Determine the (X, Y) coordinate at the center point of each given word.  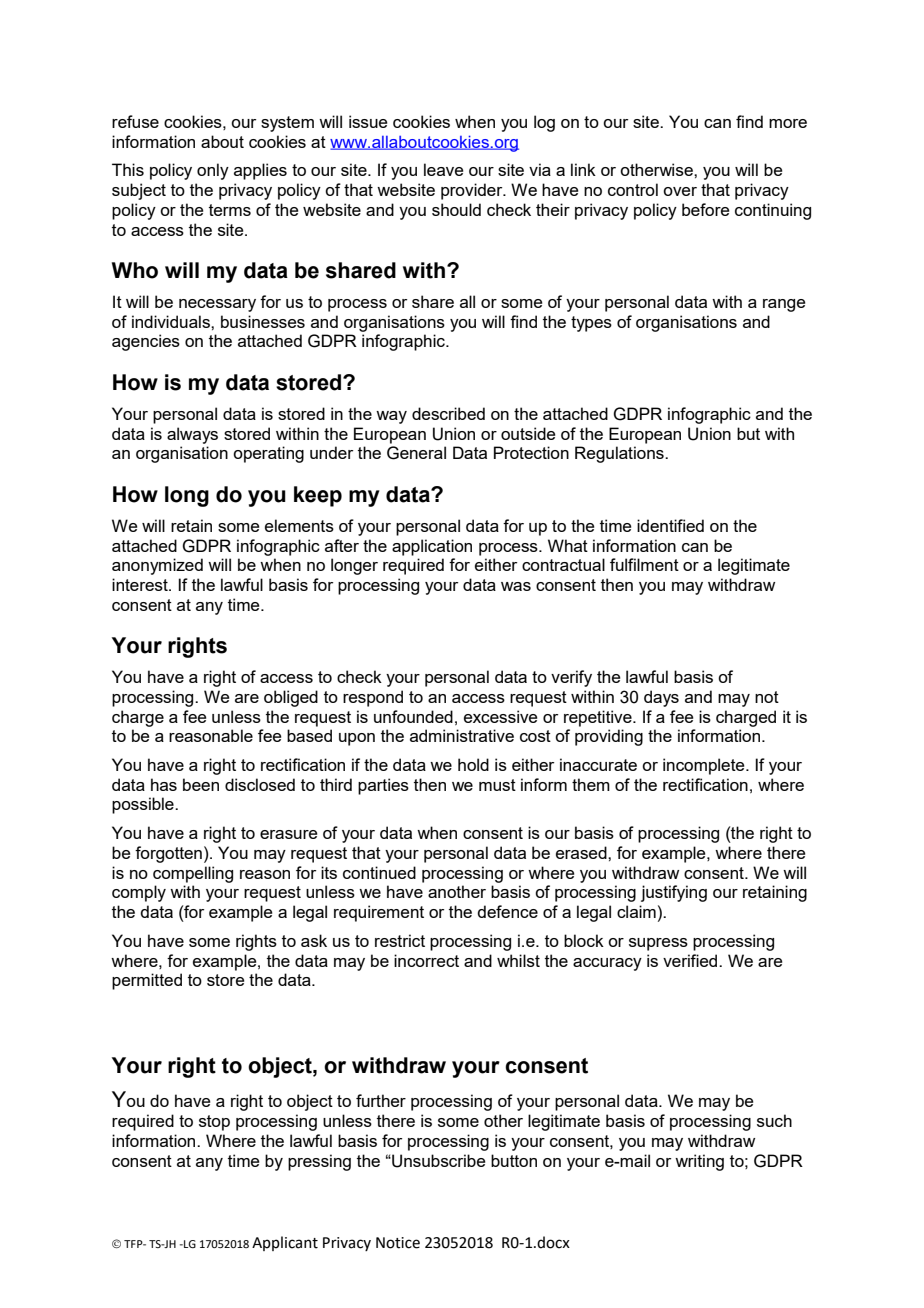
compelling (193, 874)
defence (507, 911)
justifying (674, 893)
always (192, 435)
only (213, 171)
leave (443, 169)
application (432, 547)
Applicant (285, 1243)
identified (670, 525)
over (680, 191)
